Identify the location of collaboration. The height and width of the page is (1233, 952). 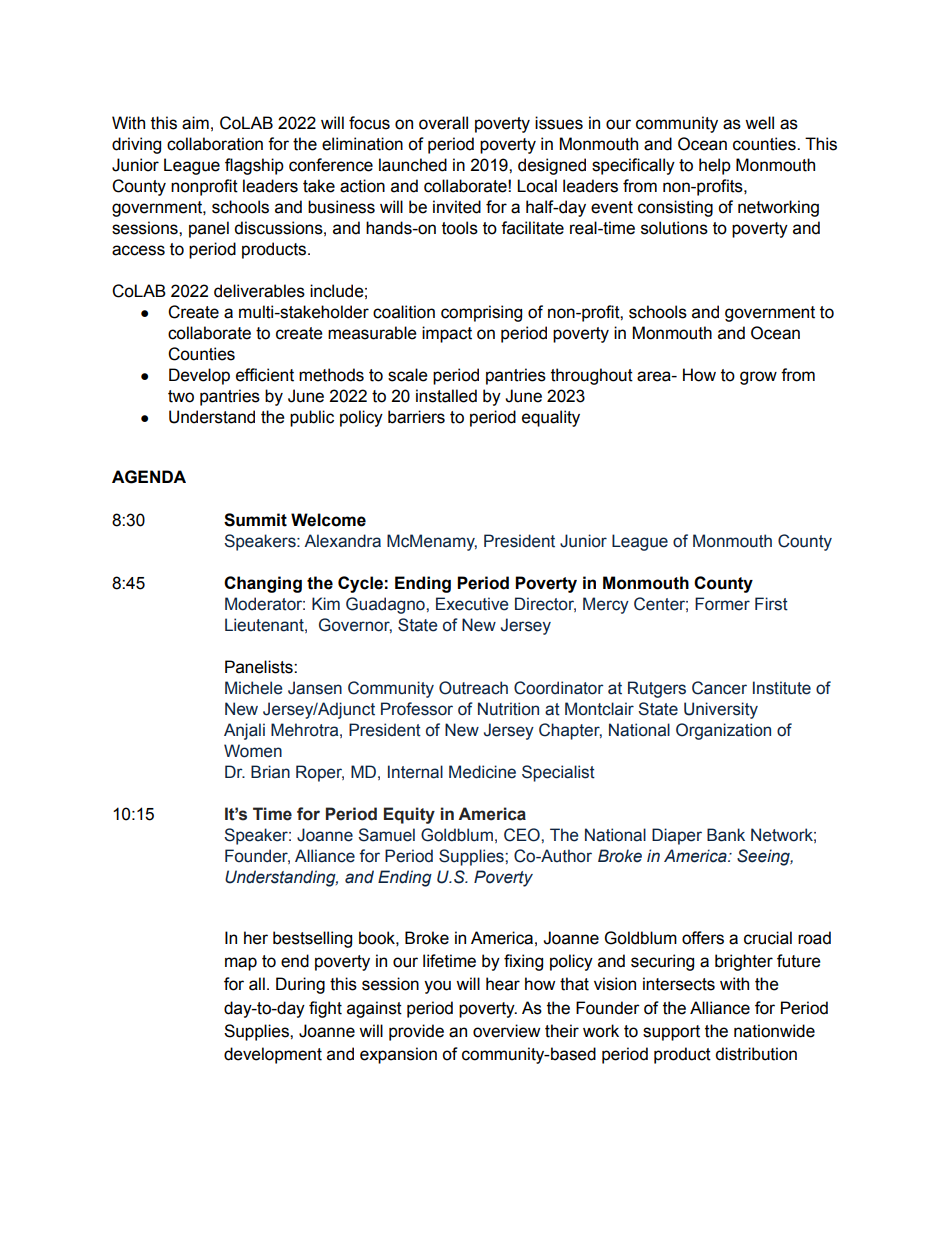
(215, 144).
